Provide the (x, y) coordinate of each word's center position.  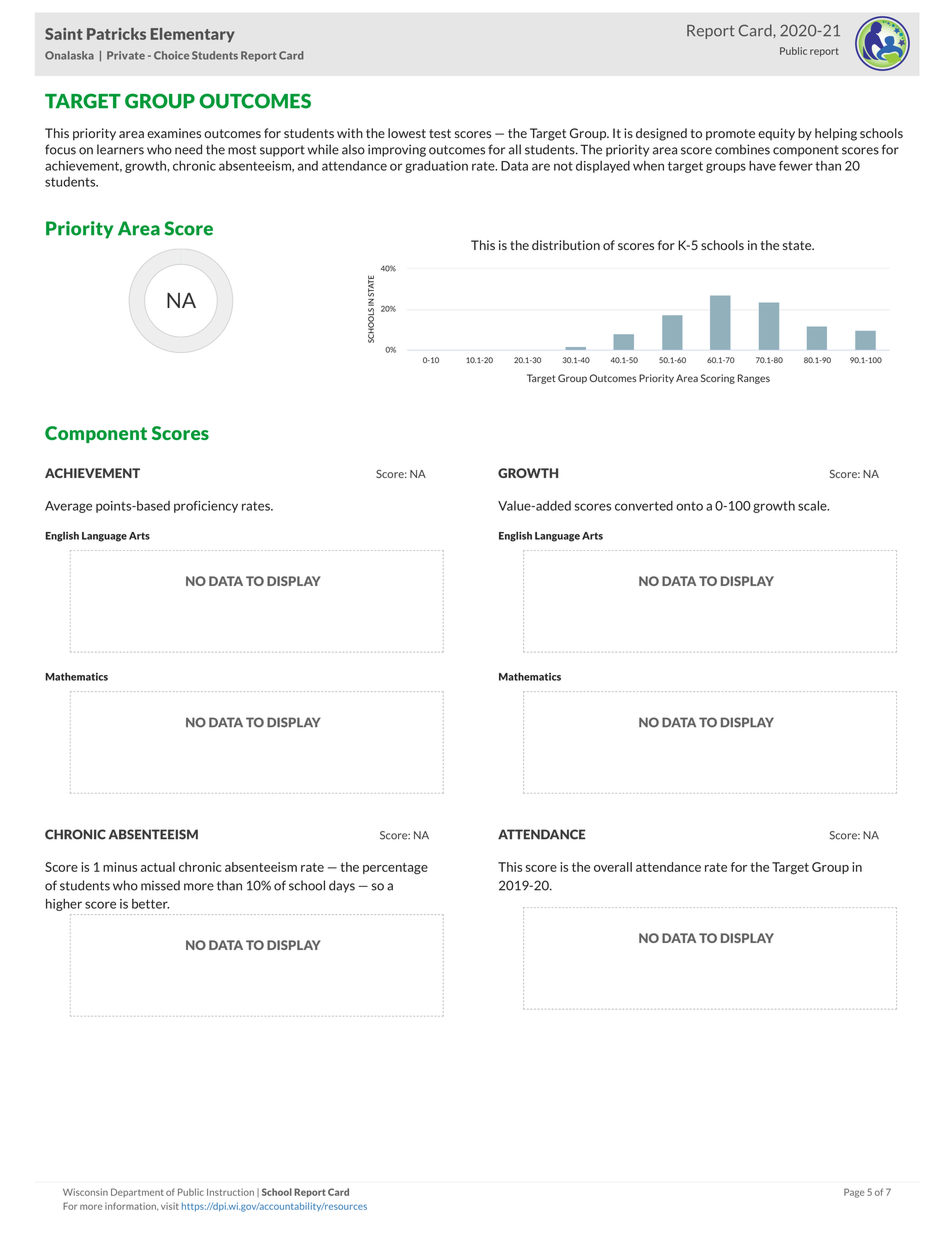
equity (776, 134)
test (440, 133)
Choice (171, 55)
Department (137, 1192)
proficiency (206, 507)
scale (813, 506)
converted (644, 506)
